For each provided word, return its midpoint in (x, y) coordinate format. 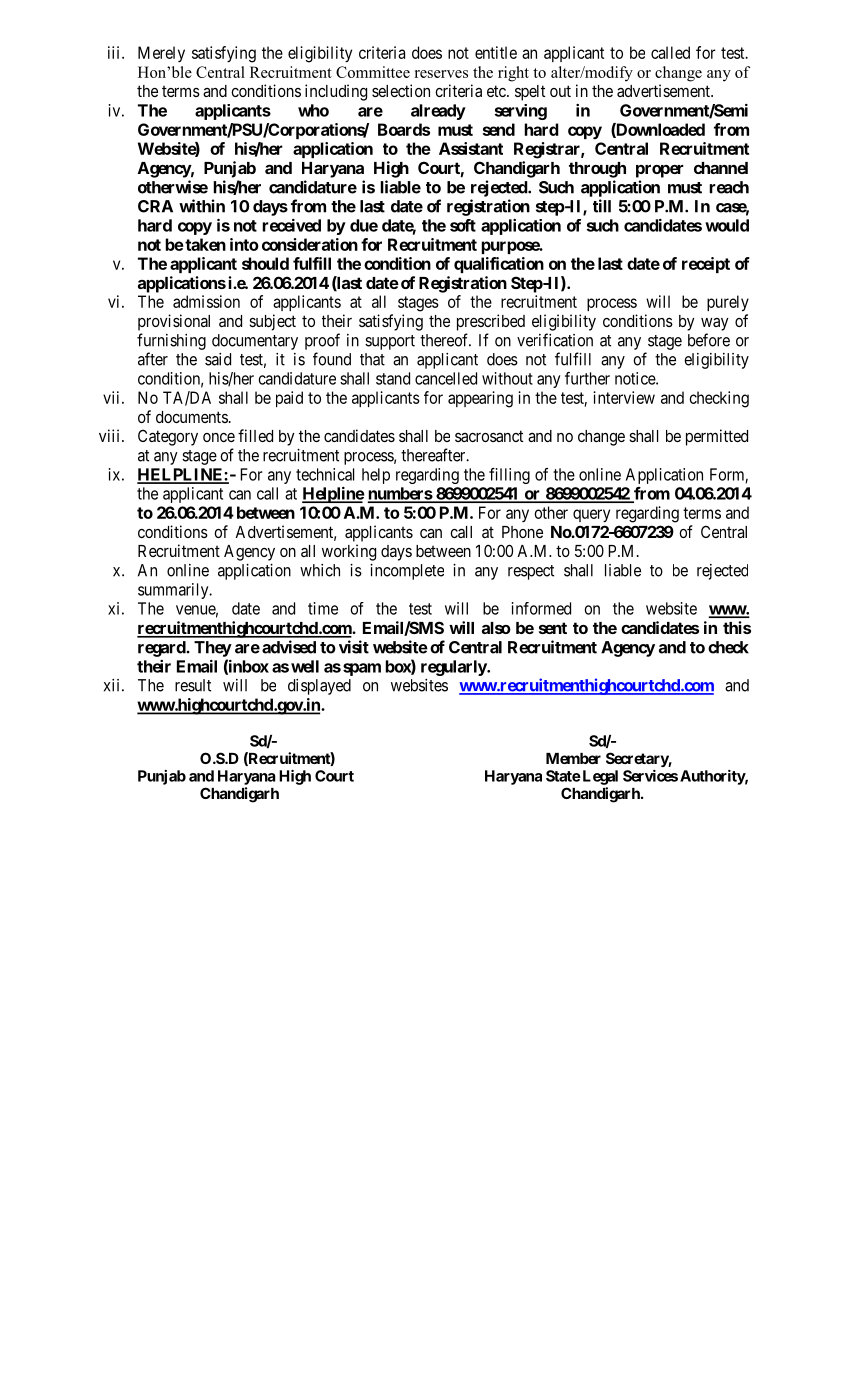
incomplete (407, 572)
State (563, 776)
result (193, 685)
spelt (530, 93)
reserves (441, 74)
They (213, 649)
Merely (161, 54)
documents (192, 417)
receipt (706, 265)
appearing (480, 399)
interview (624, 397)
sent (553, 628)
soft (463, 225)
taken (204, 244)
